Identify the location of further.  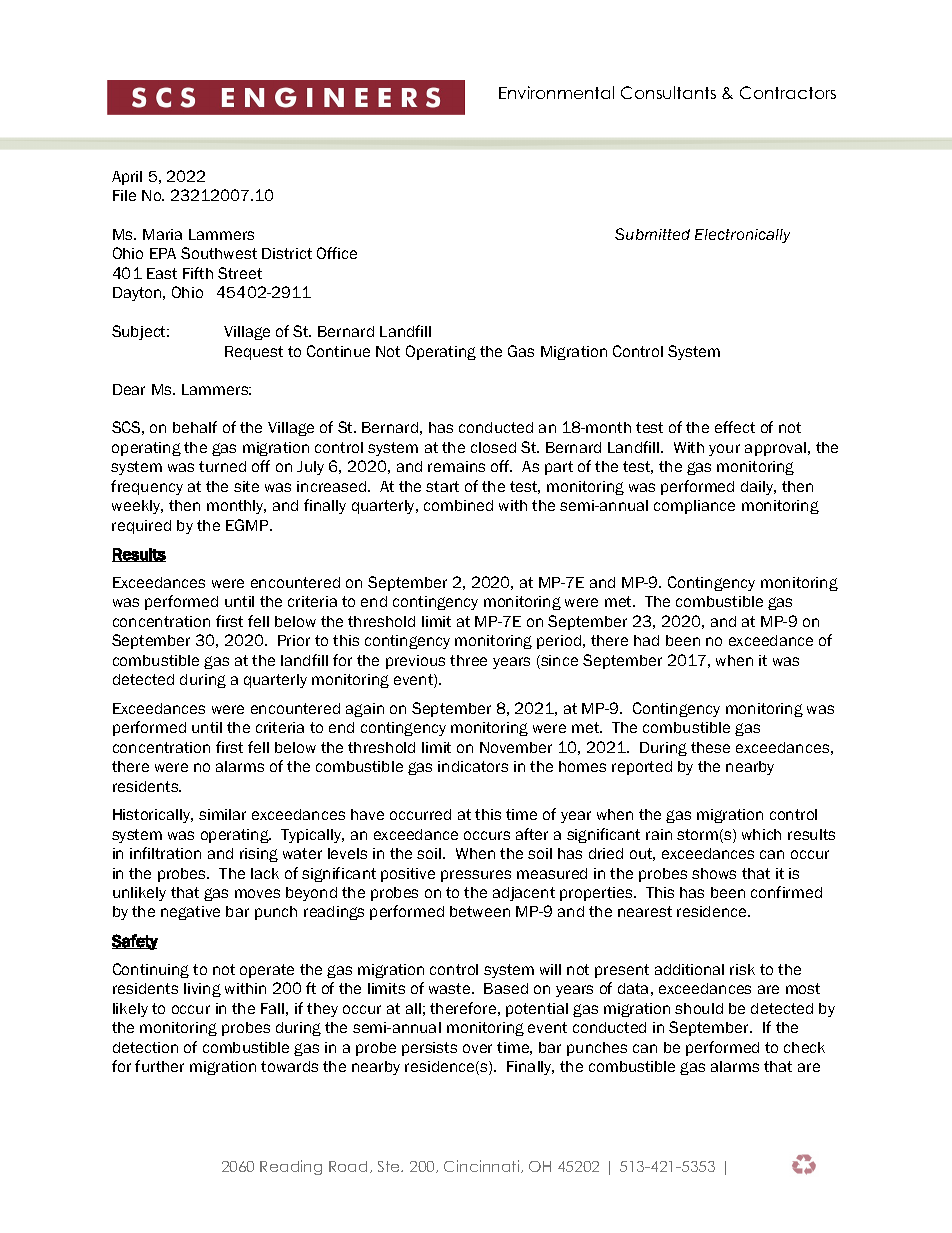
(159, 1066).
